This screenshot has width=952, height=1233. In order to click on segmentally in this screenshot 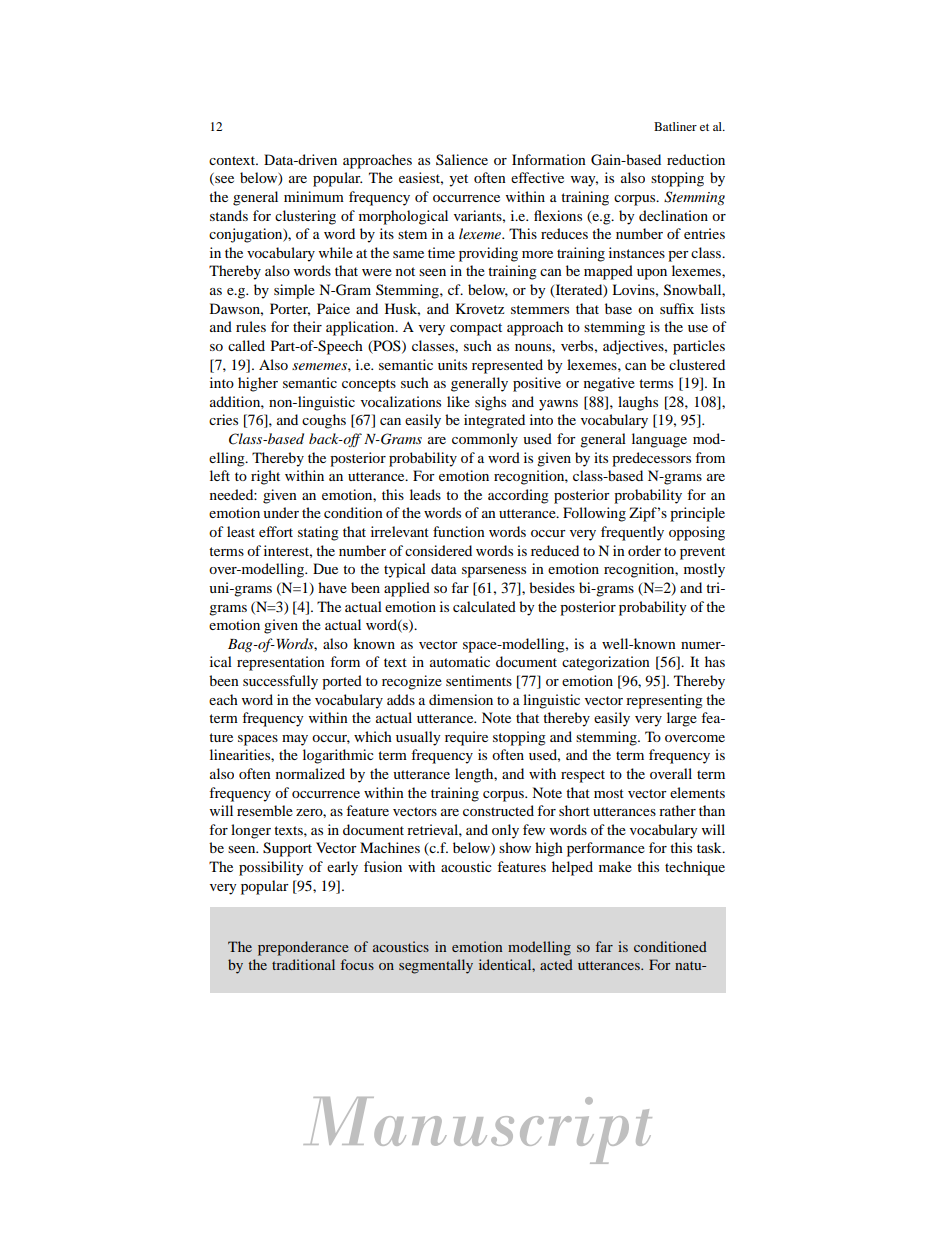, I will do `click(436, 966)`.
